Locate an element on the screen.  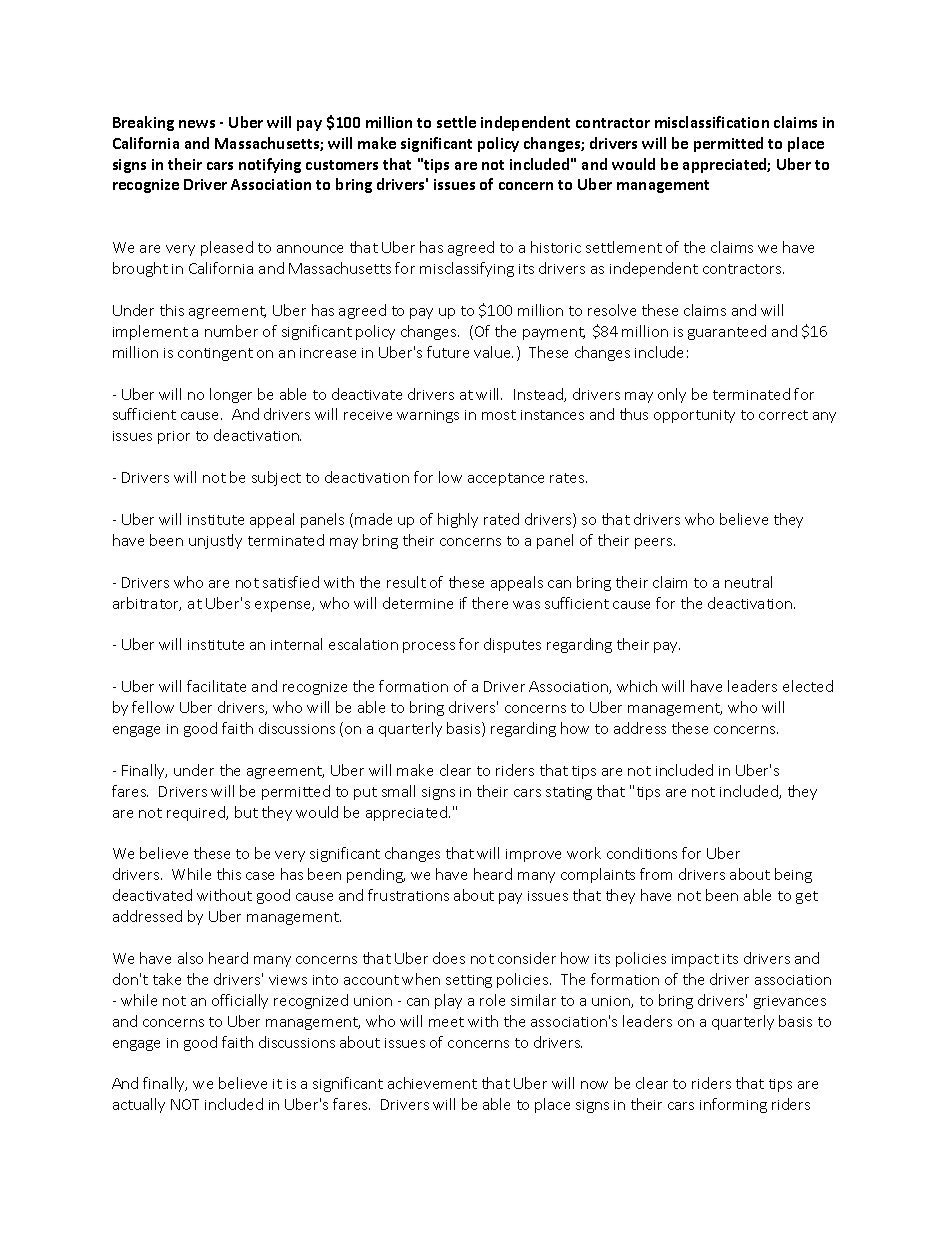
achievement is located at coordinates (432, 1083).
